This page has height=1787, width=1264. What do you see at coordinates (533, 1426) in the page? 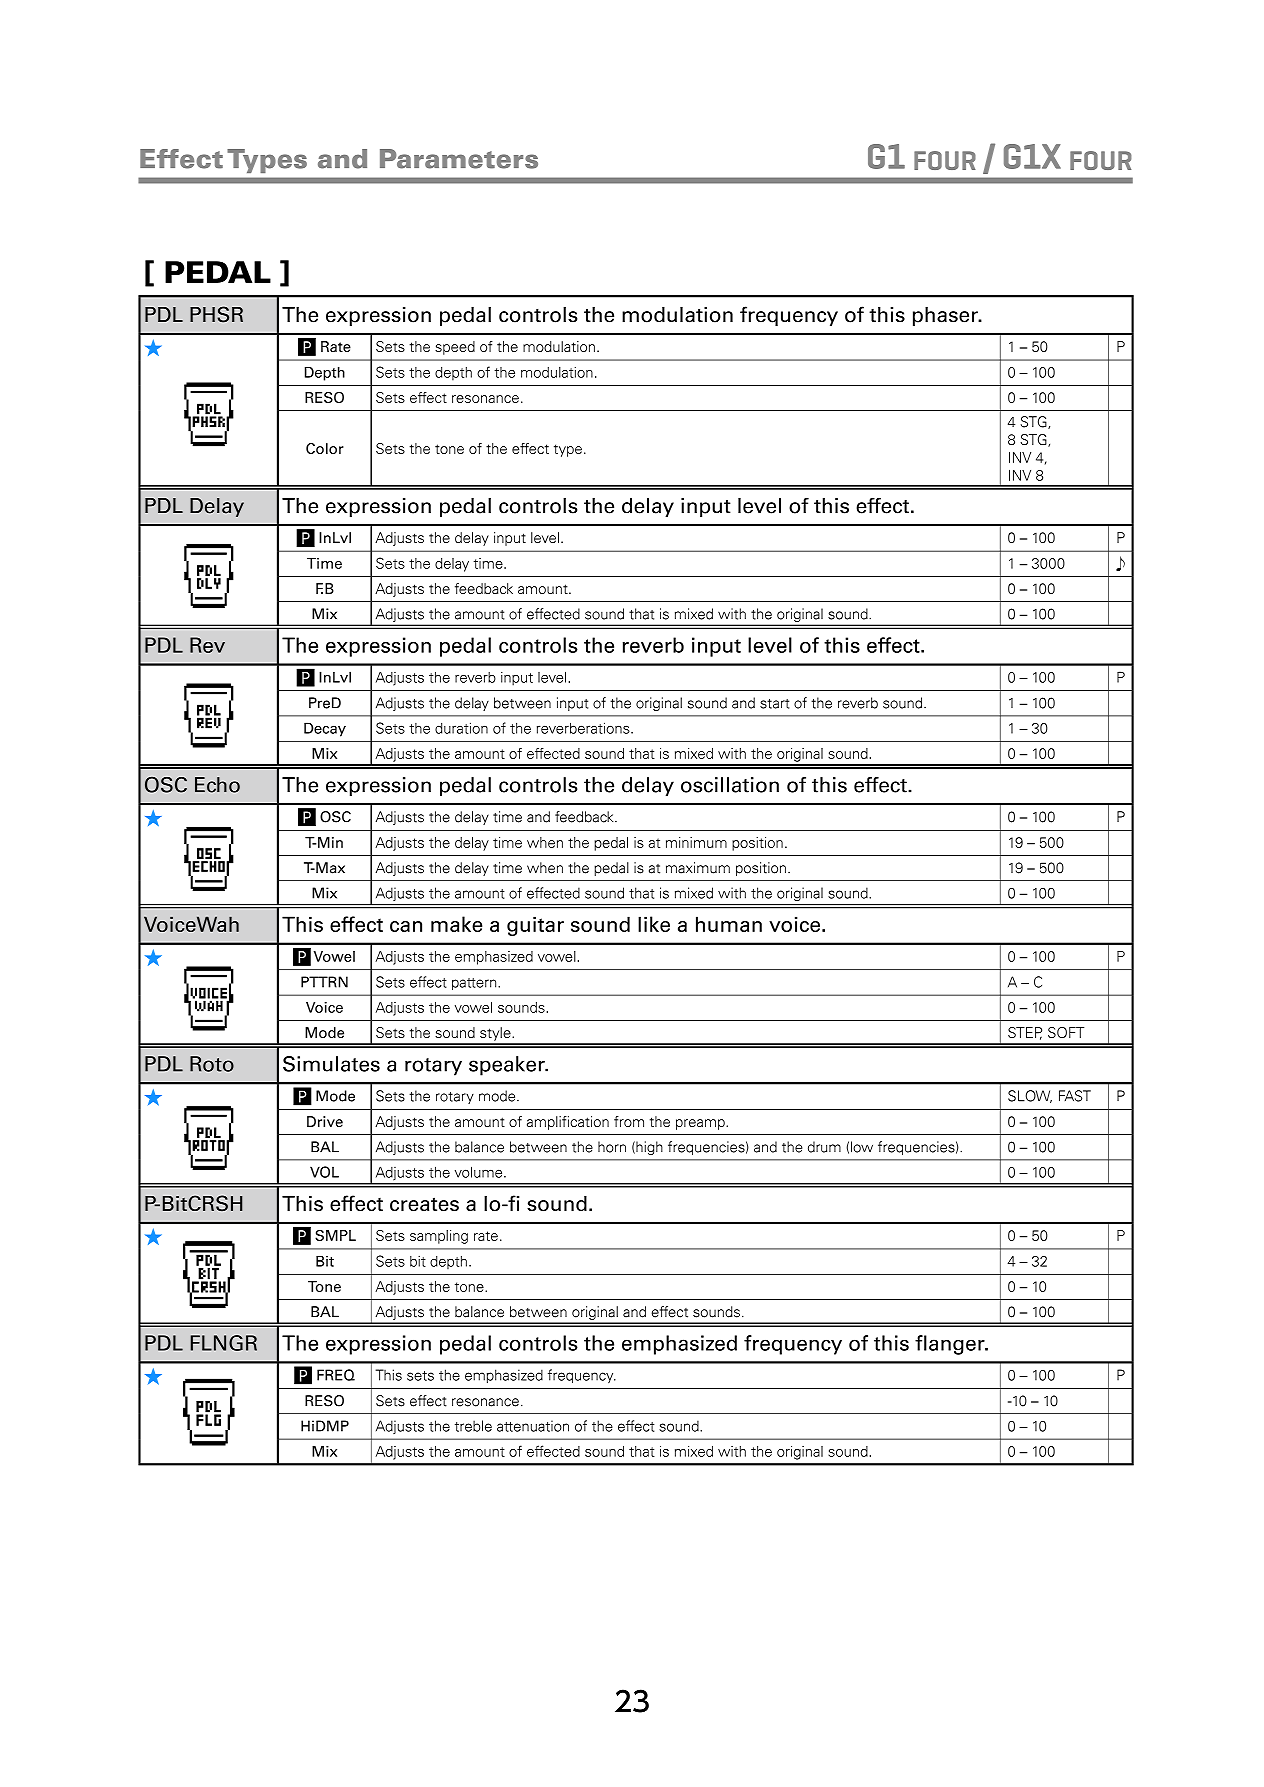
I see `attenuation` at bounding box center [533, 1426].
